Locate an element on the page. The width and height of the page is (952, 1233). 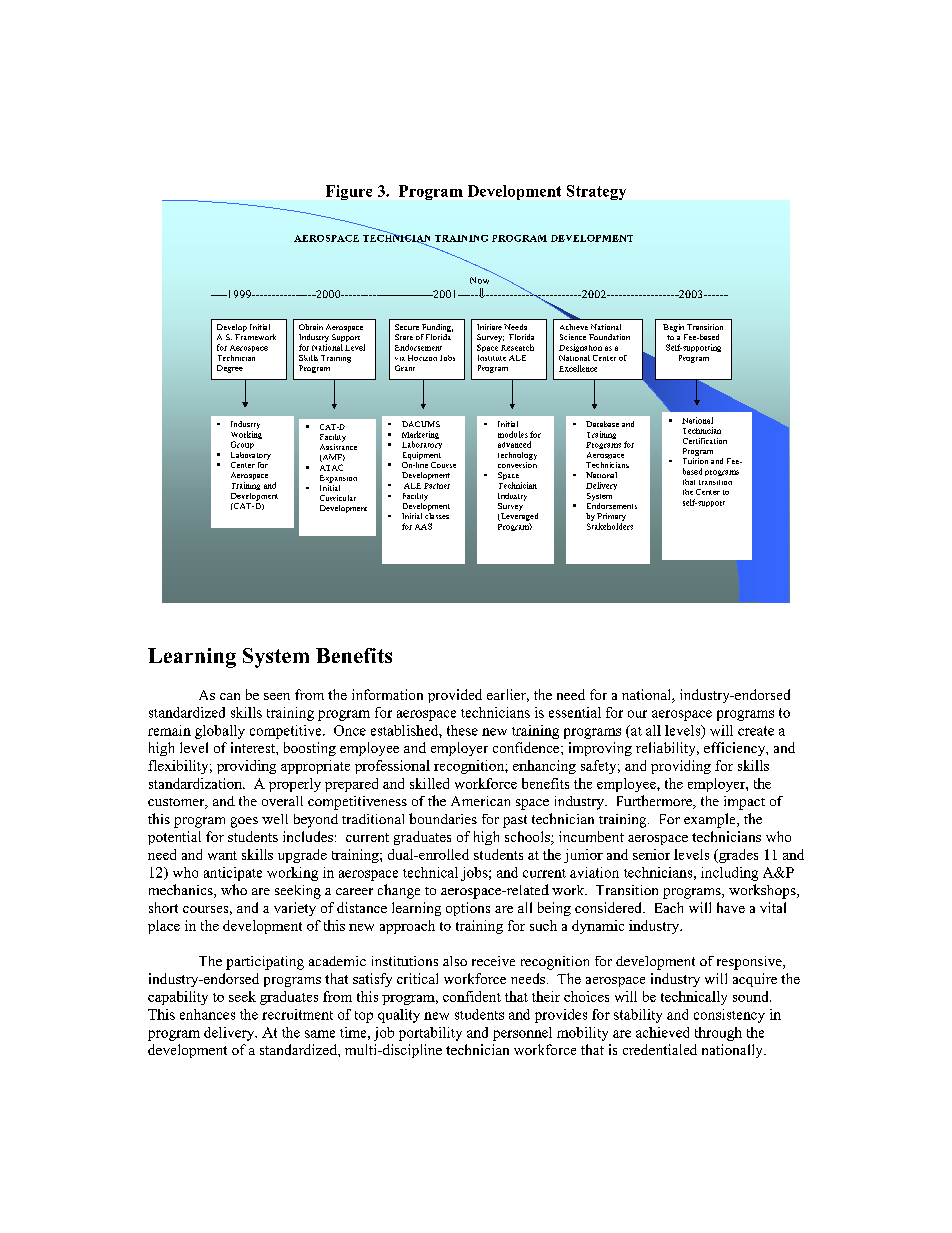
enhances is located at coordinates (207, 1014).
